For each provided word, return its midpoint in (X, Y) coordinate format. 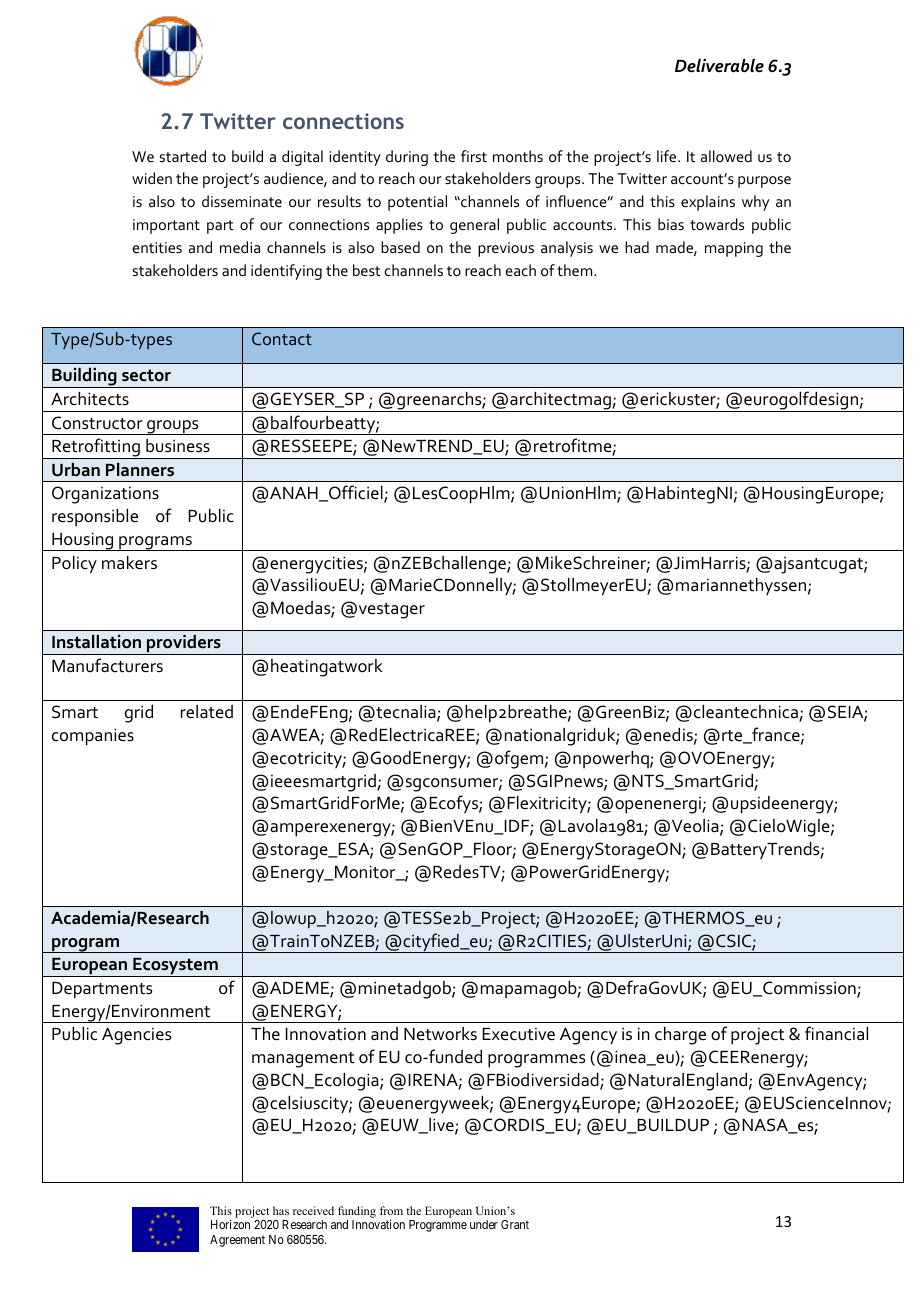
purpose (764, 182)
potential (417, 203)
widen (152, 178)
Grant (515, 1224)
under (484, 1224)
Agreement (237, 1241)
